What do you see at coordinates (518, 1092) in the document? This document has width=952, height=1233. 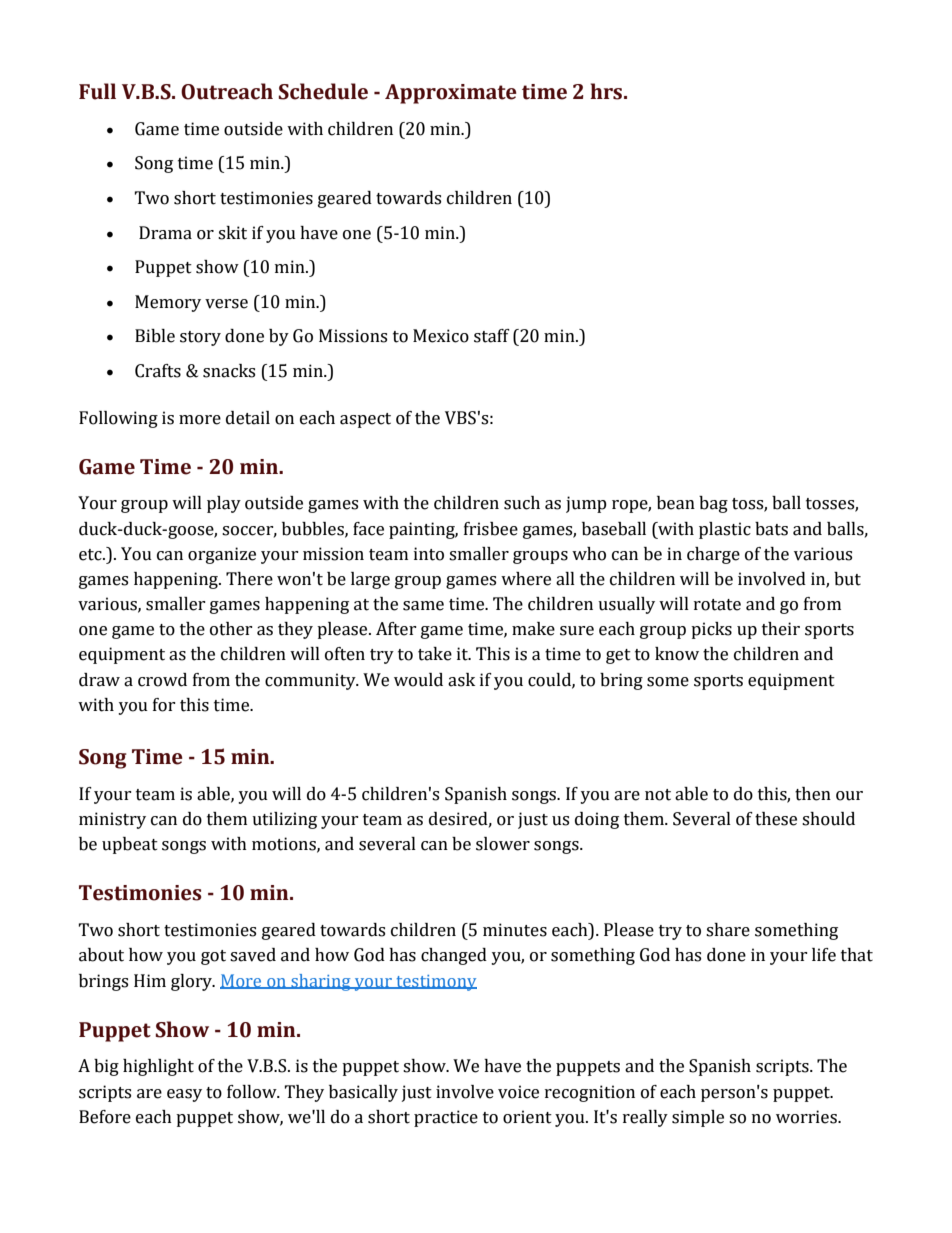 I see `voice` at bounding box center [518, 1092].
